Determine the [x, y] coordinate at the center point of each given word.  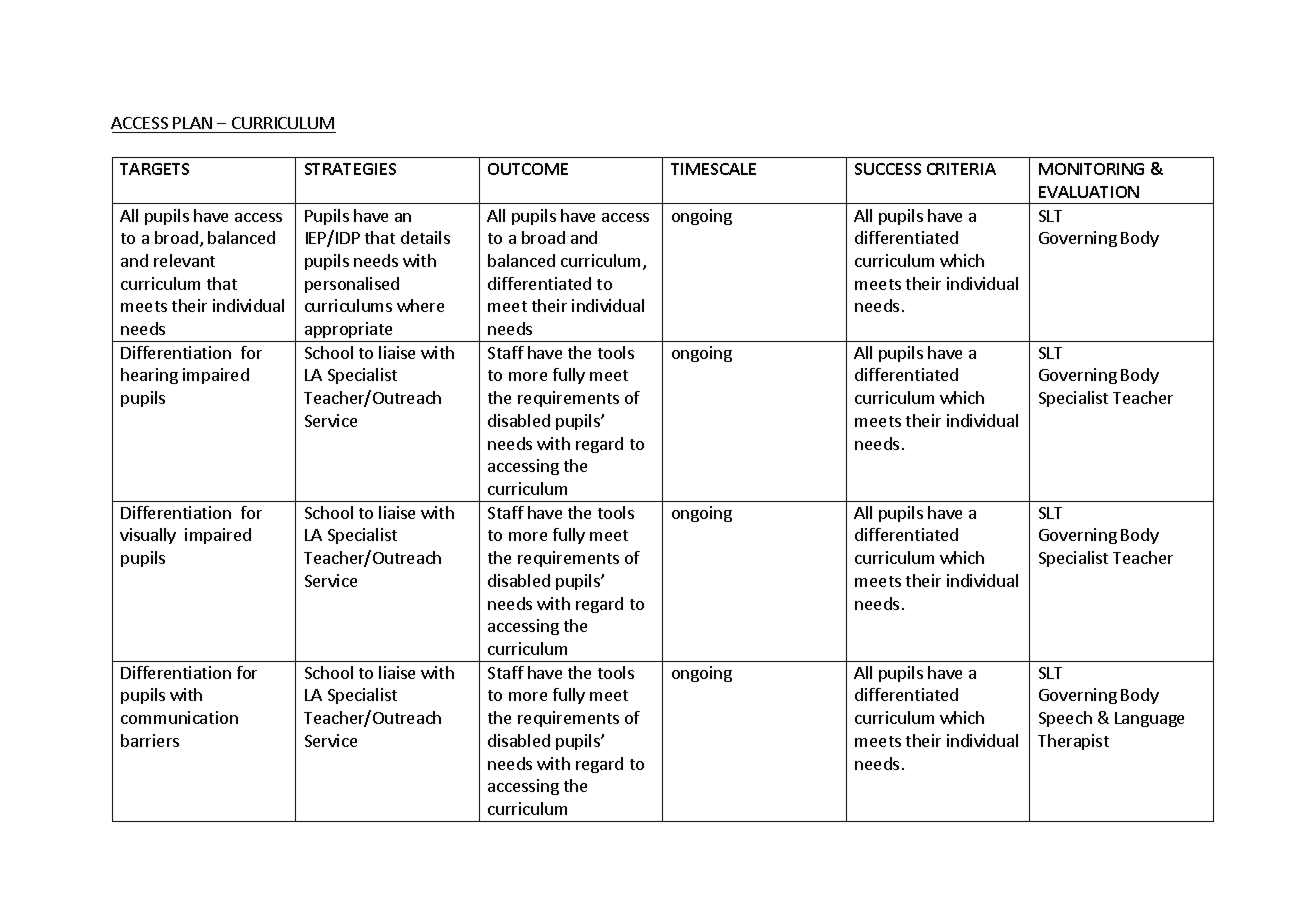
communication [179, 717]
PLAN [192, 123]
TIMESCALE [713, 169]
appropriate [348, 330]
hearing [149, 376]
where [420, 305]
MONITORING [1091, 169]
